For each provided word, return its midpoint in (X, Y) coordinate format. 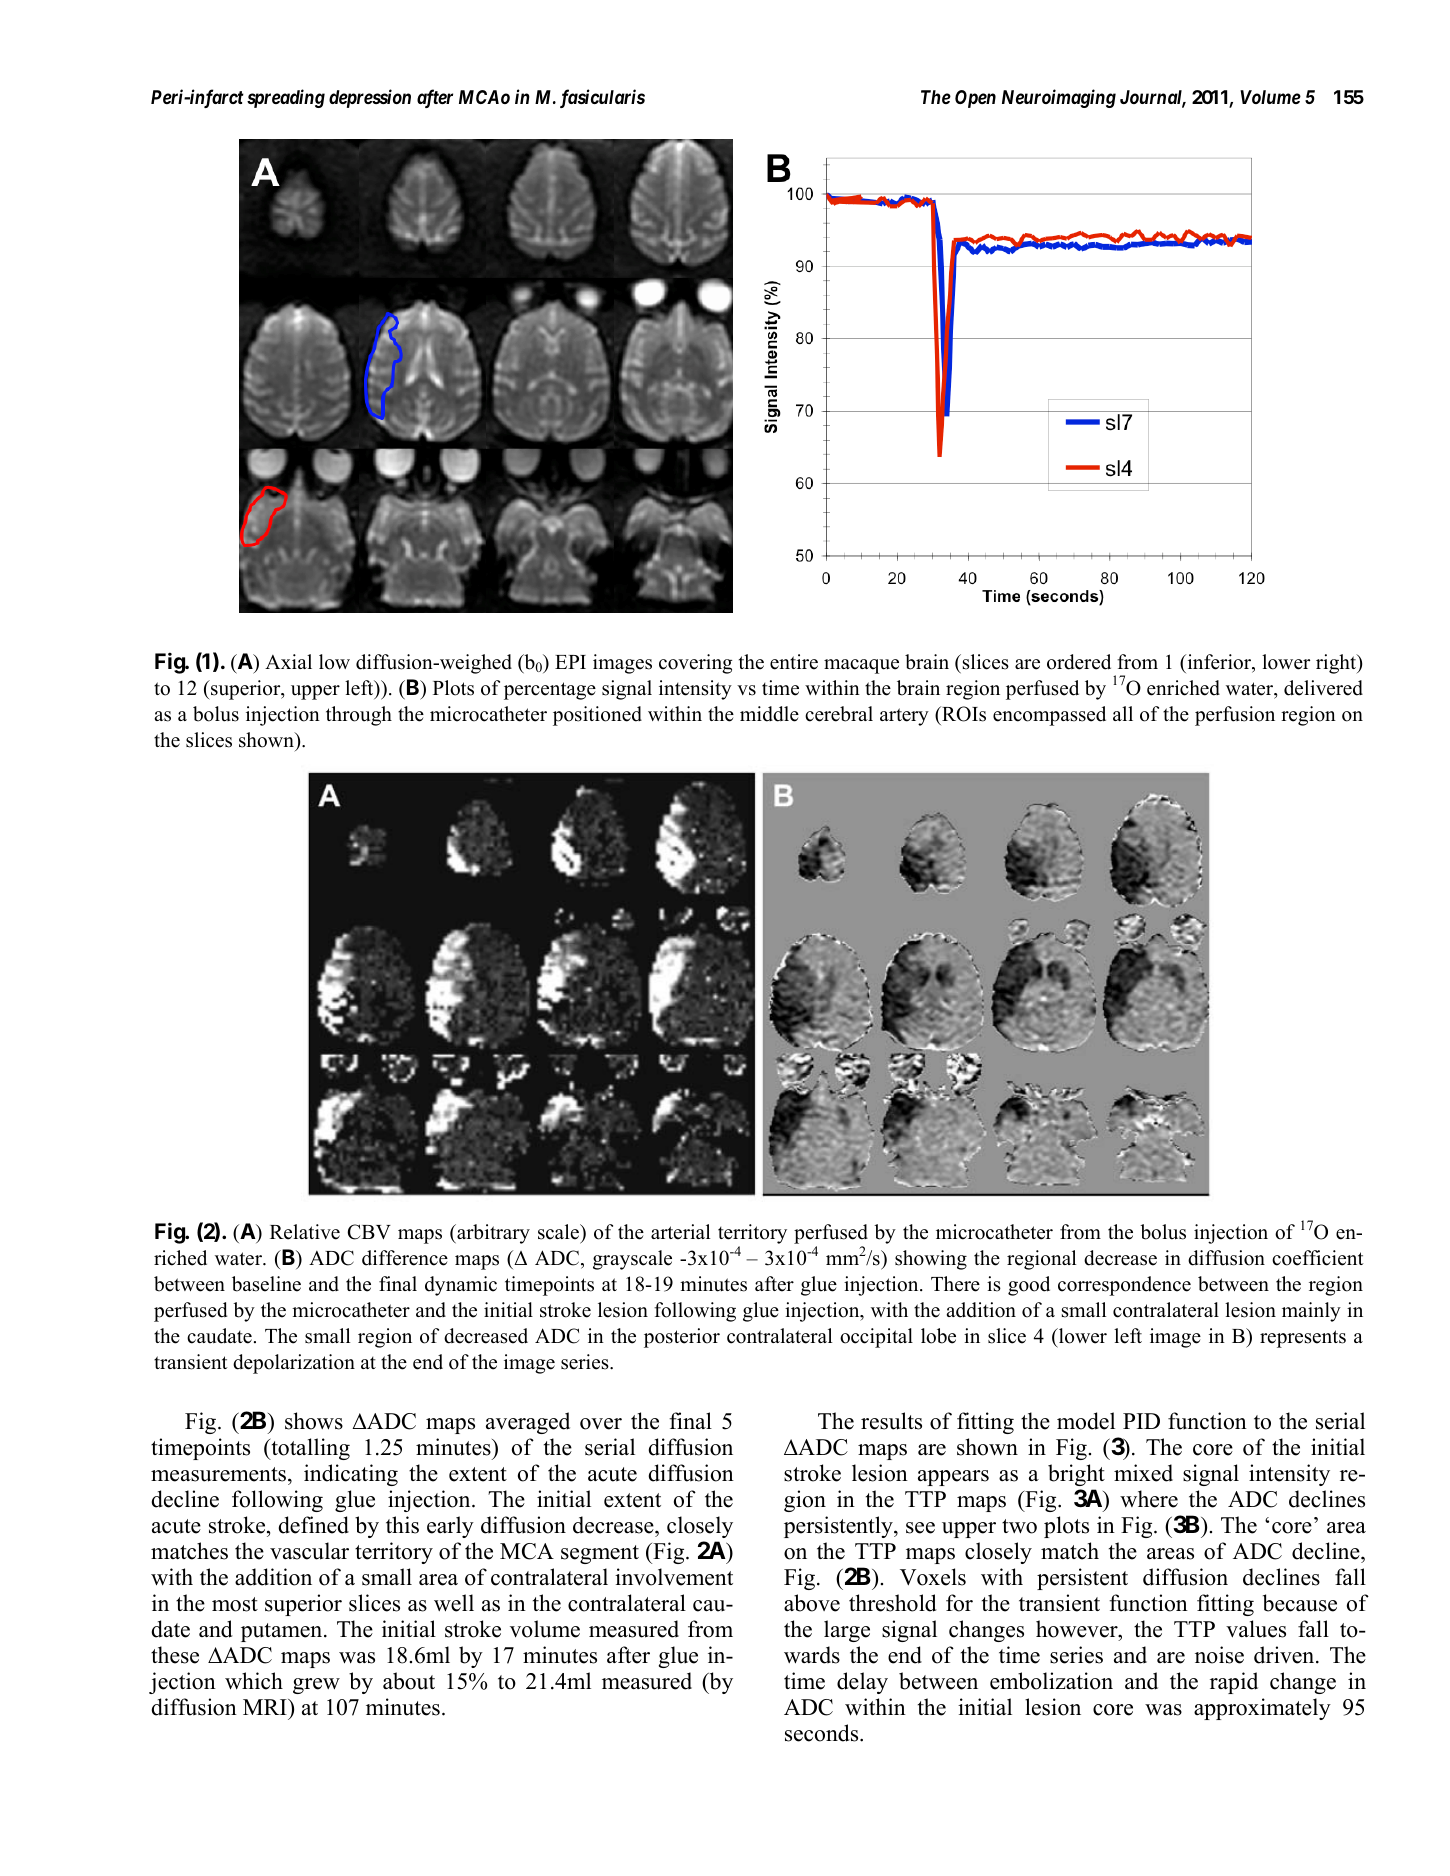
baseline (266, 1284)
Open (975, 99)
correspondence (1124, 1286)
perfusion (1235, 716)
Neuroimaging (1059, 98)
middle (769, 714)
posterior (682, 1338)
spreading (286, 98)
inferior (1219, 663)
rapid (1234, 1683)
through (359, 716)
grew (316, 1686)
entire (794, 662)
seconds (823, 1733)
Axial (288, 661)
